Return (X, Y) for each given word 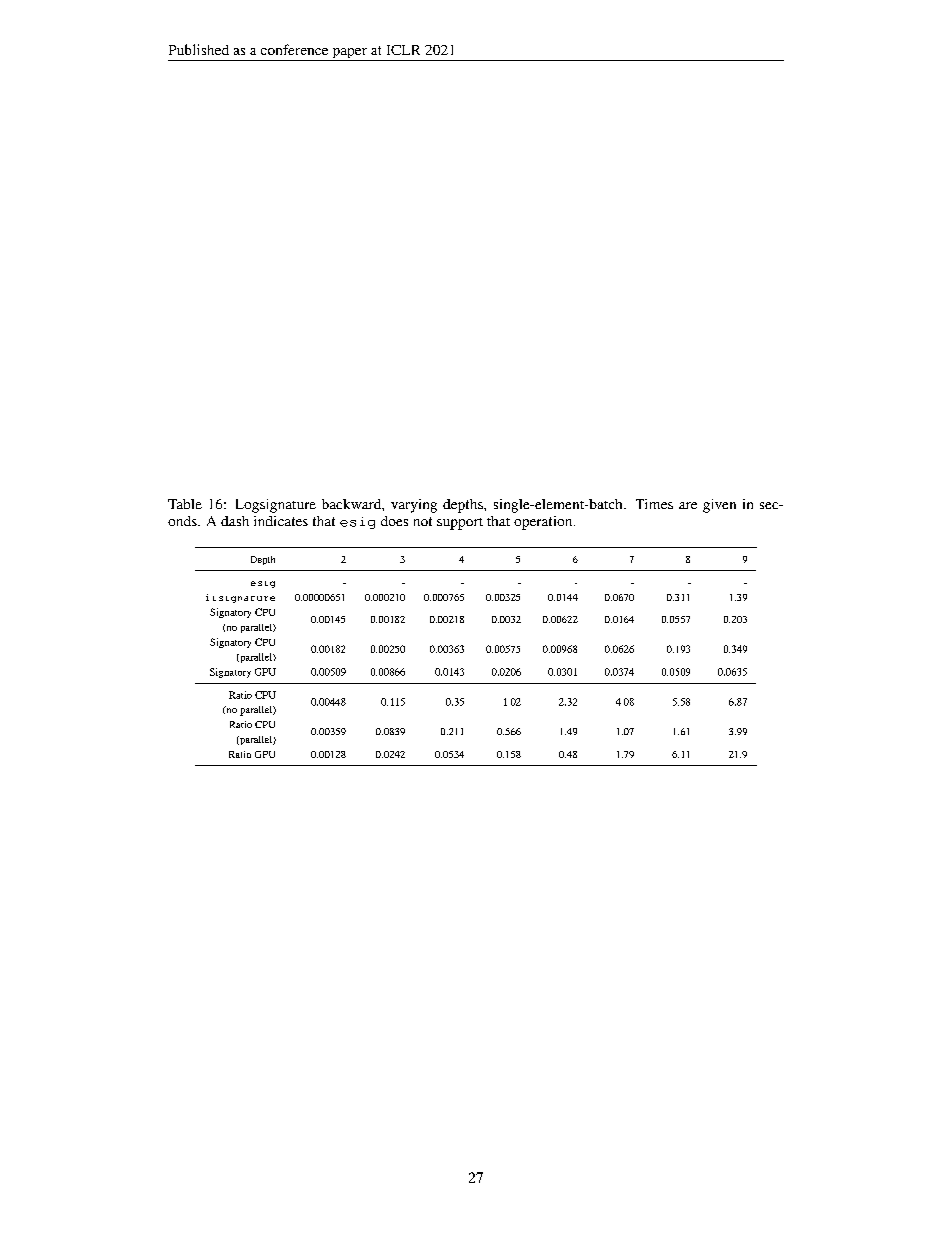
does (394, 521)
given (719, 506)
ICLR (403, 50)
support (460, 524)
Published (199, 49)
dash (235, 521)
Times (654, 504)
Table (185, 504)
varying (414, 506)
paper (349, 54)
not (423, 521)
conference (294, 49)
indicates (281, 521)
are (688, 505)
